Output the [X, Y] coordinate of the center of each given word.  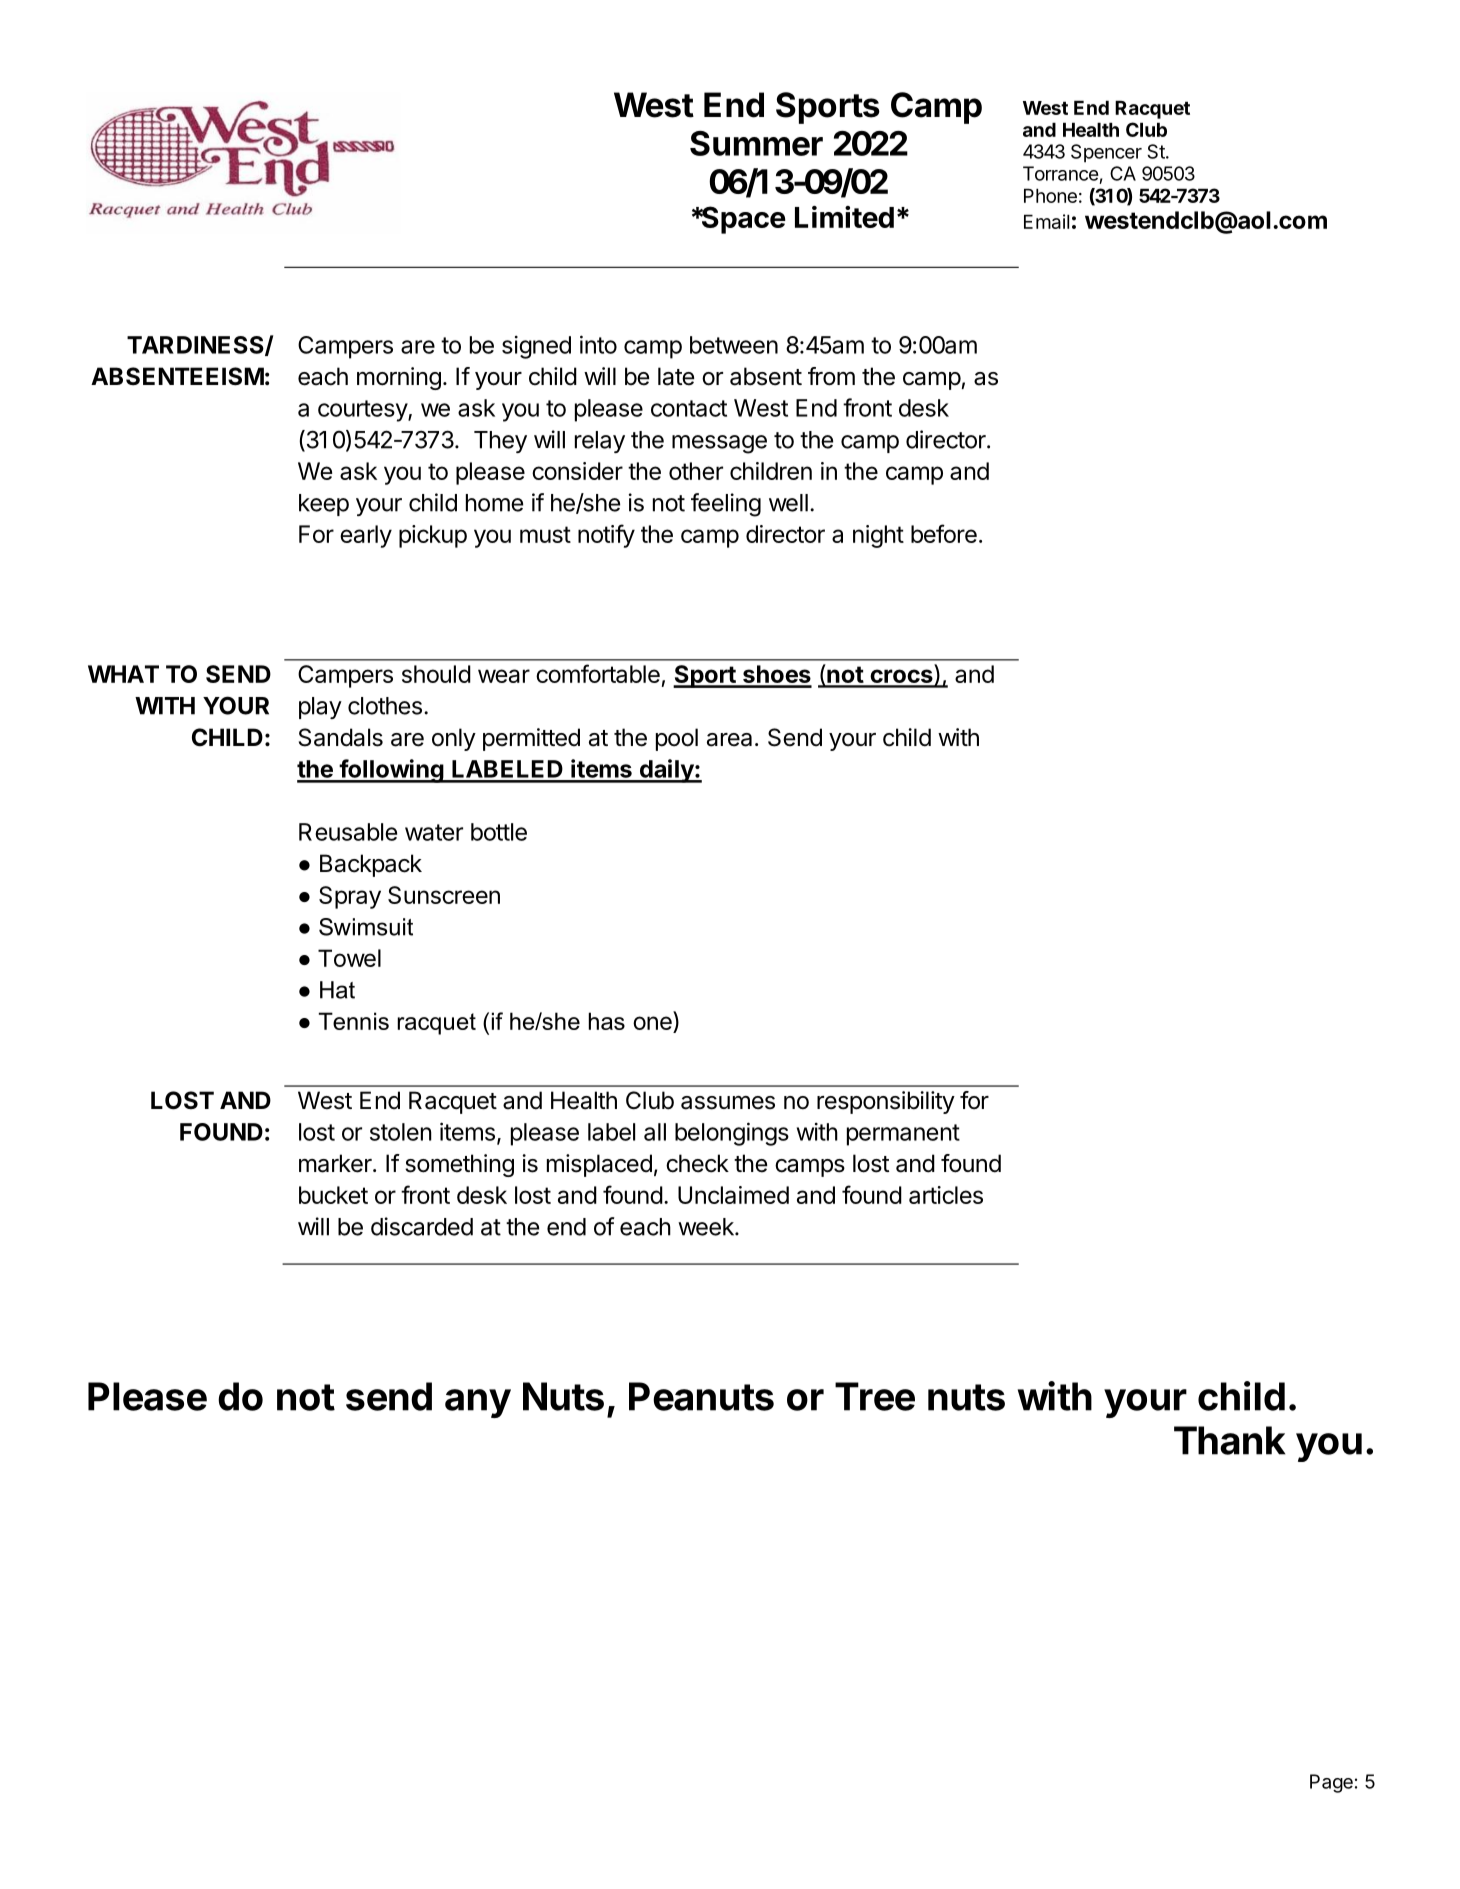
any [478, 1403]
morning [399, 378]
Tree [875, 1396]
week [707, 1227]
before [944, 533]
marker [336, 1163]
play [320, 708]
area [729, 740]
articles [946, 1195]
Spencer [1106, 153]
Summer [756, 143]
